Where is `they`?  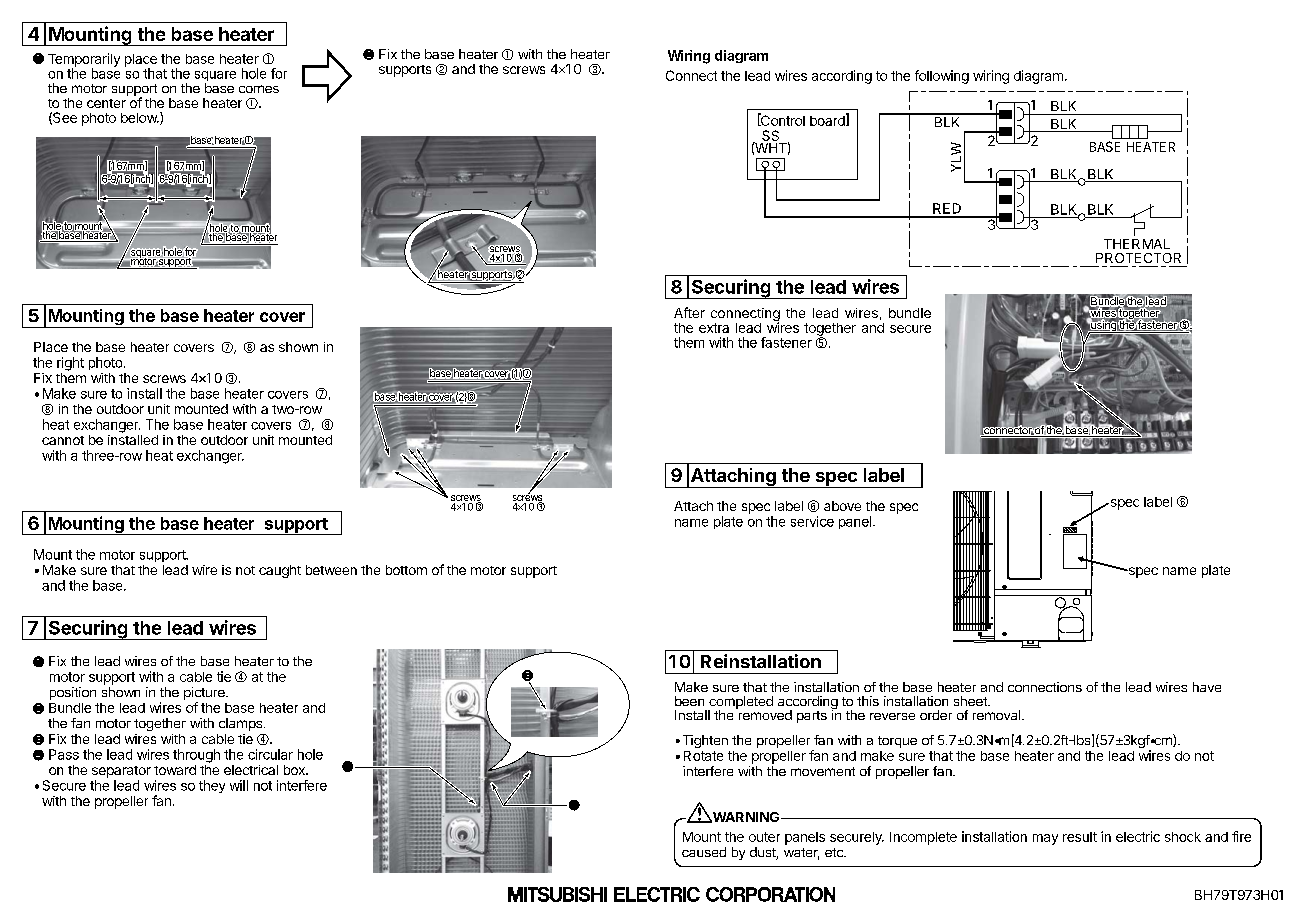 they is located at coordinates (212, 786).
